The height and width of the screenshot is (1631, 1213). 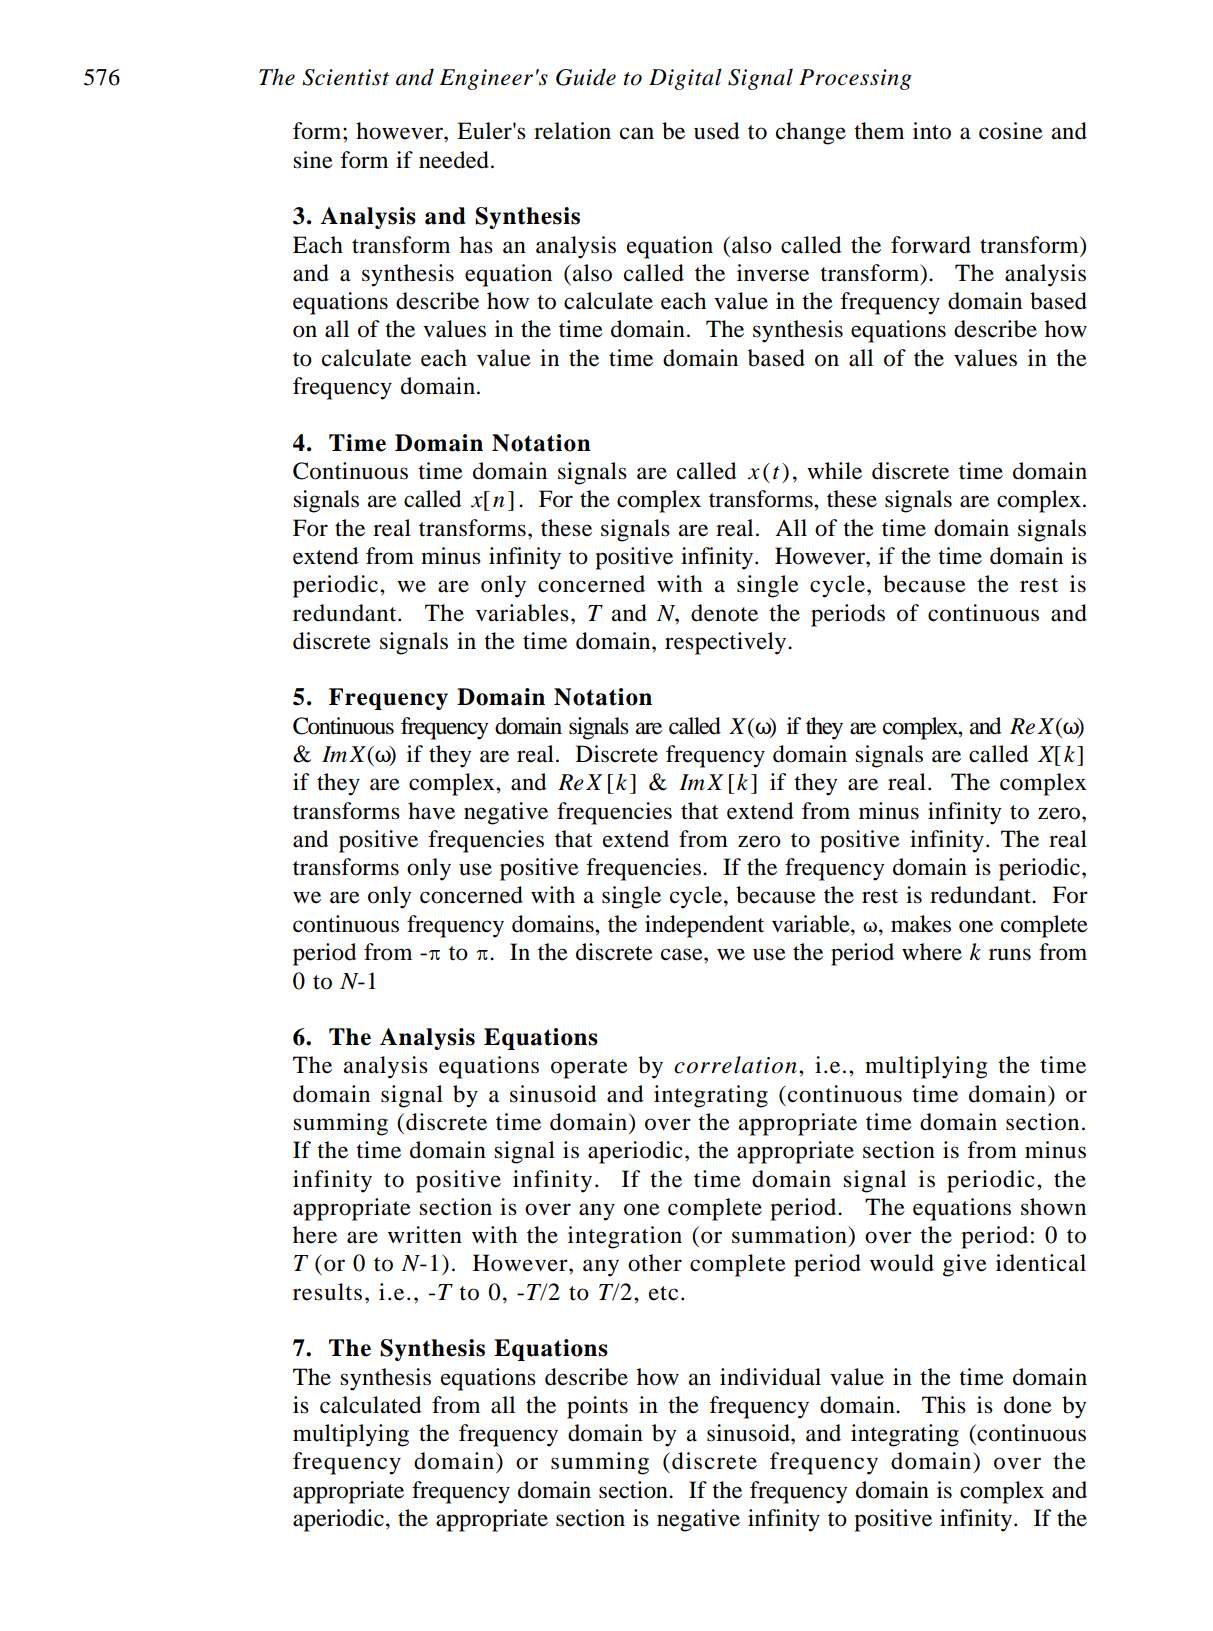 I want to click on into, so click(x=932, y=131).
